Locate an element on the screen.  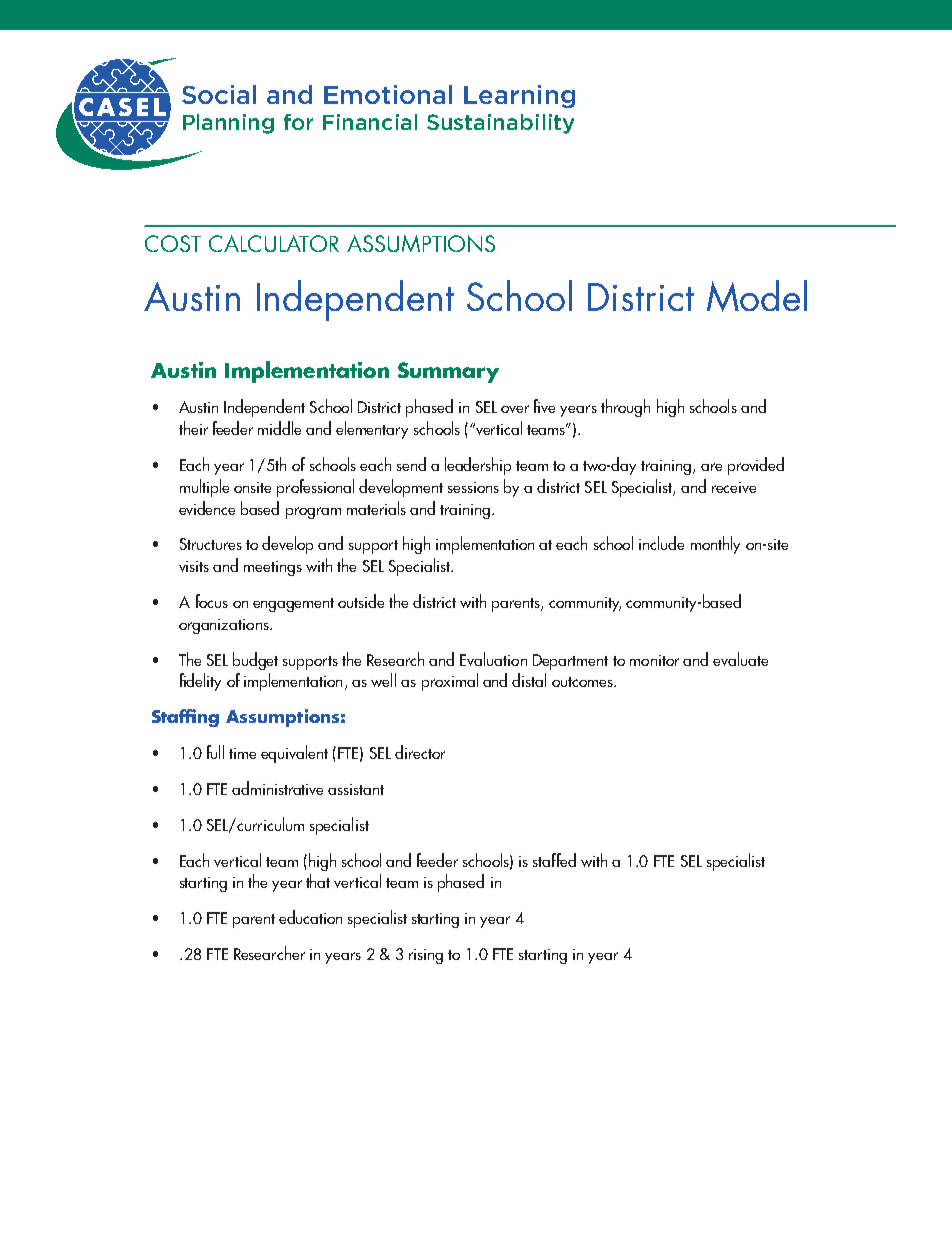
Model is located at coordinates (757, 296).
